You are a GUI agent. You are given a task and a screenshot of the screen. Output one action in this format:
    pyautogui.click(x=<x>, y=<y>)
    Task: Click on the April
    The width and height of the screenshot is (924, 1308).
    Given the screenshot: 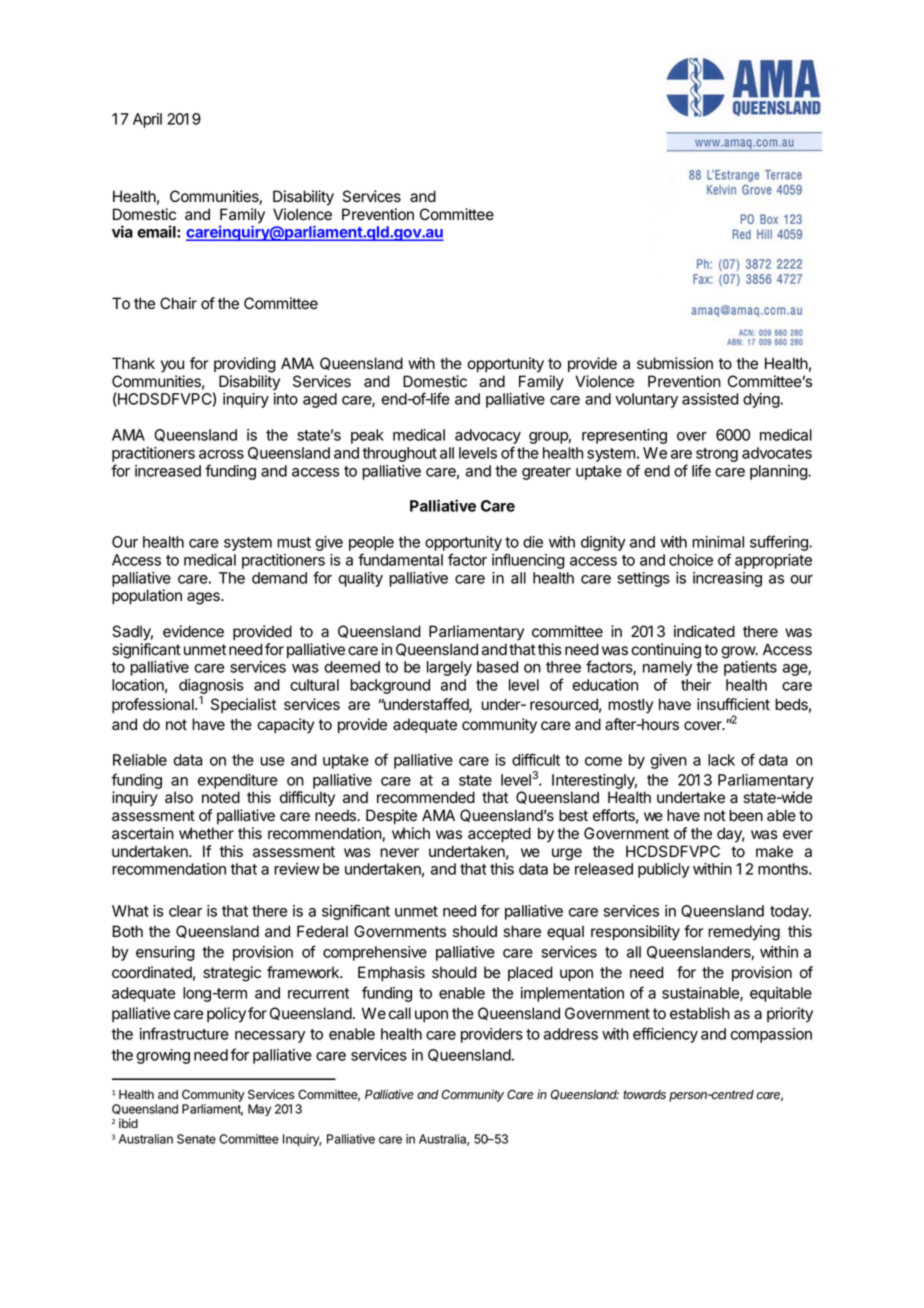 What is the action you would take?
    pyautogui.click(x=147, y=120)
